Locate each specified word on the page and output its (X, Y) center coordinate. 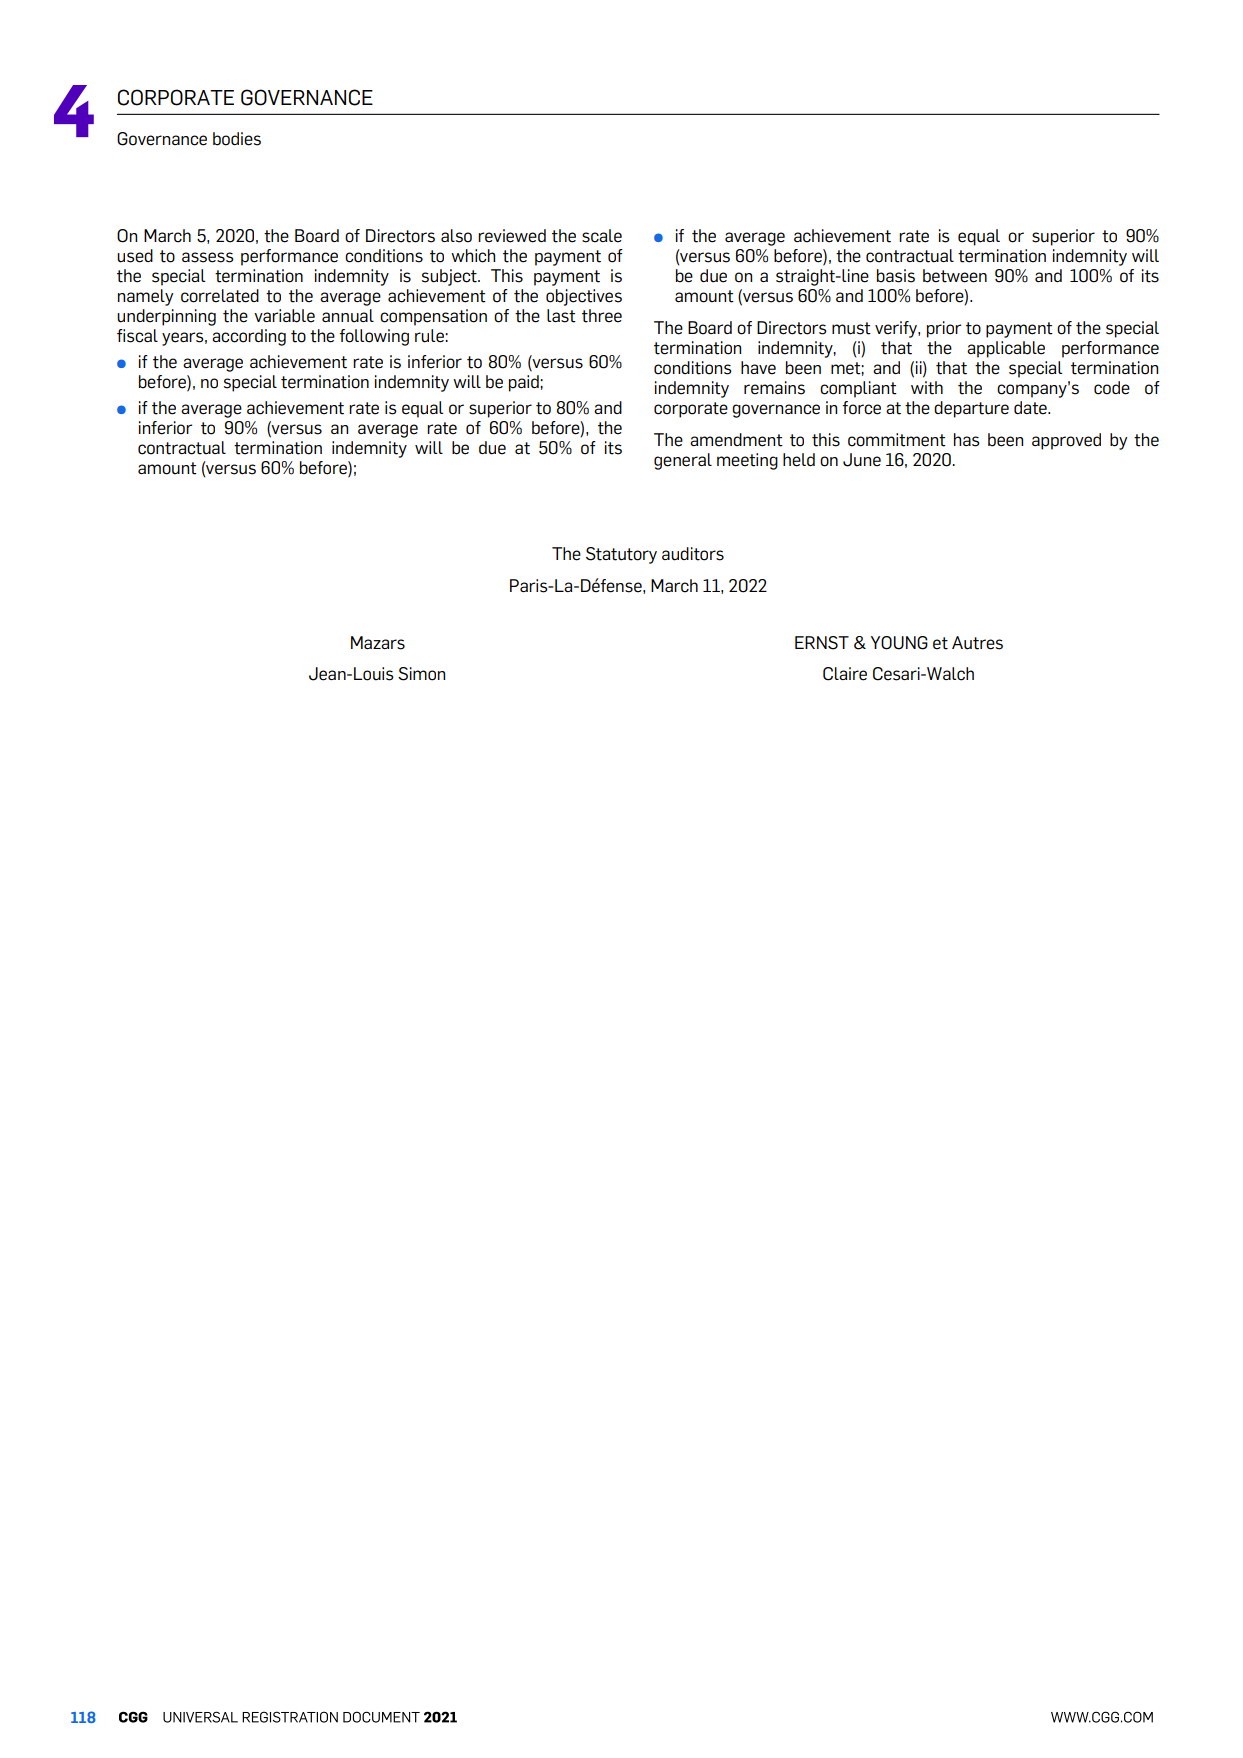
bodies (237, 139)
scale (602, 236)
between (955, 276)
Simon (421, 674)
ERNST (822, 643)
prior (944, 329)
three (602, 316)
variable (284, 316)
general (683, 461)
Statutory (621, 555)
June (862, 460)
